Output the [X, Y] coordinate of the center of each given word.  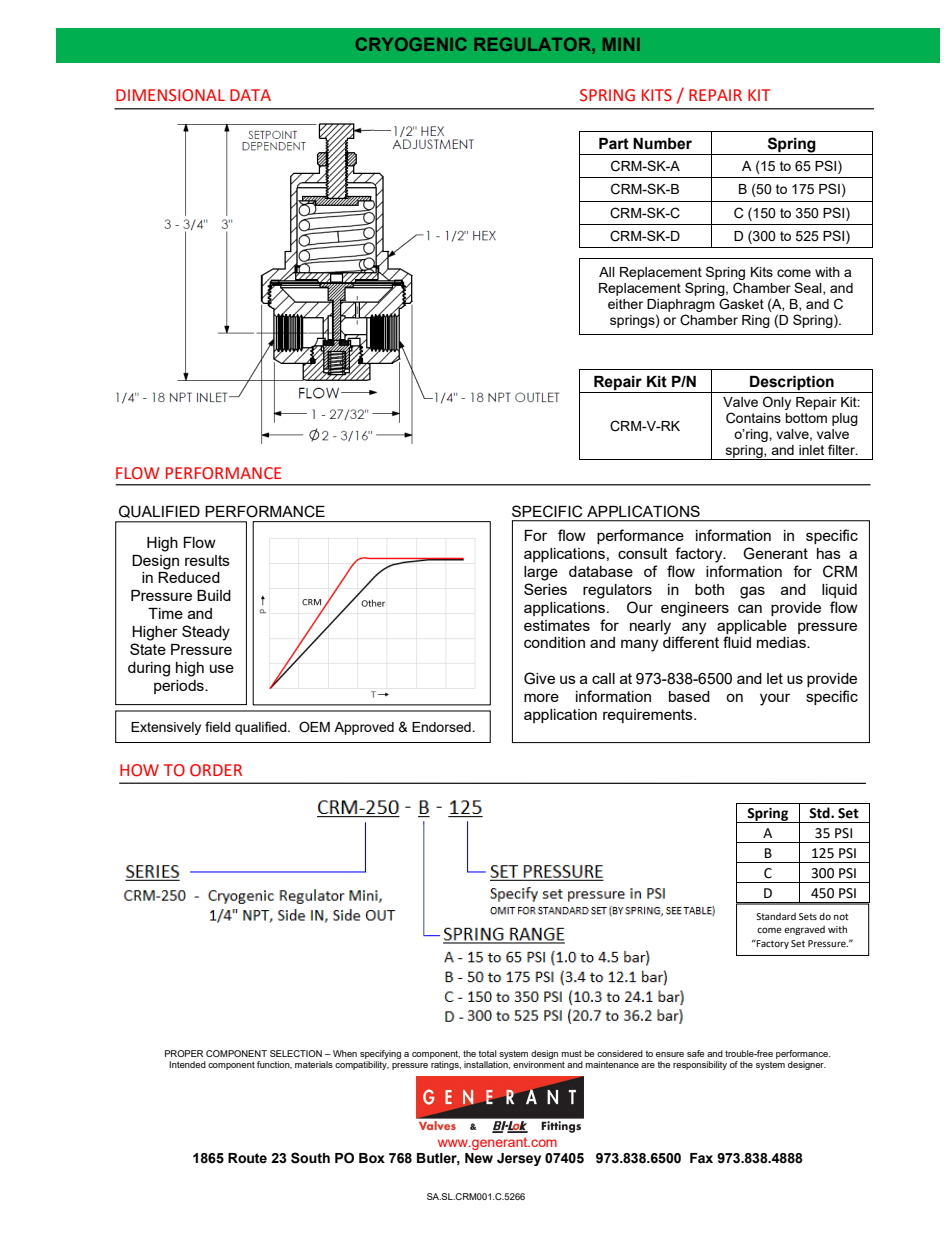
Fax [701, 1158]
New [479, 1158]
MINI [621, 44]
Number [662, 144]
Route [247, 1158]
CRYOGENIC [411, 44]
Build [214, 595]
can [750, 608]
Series [545, 589]
